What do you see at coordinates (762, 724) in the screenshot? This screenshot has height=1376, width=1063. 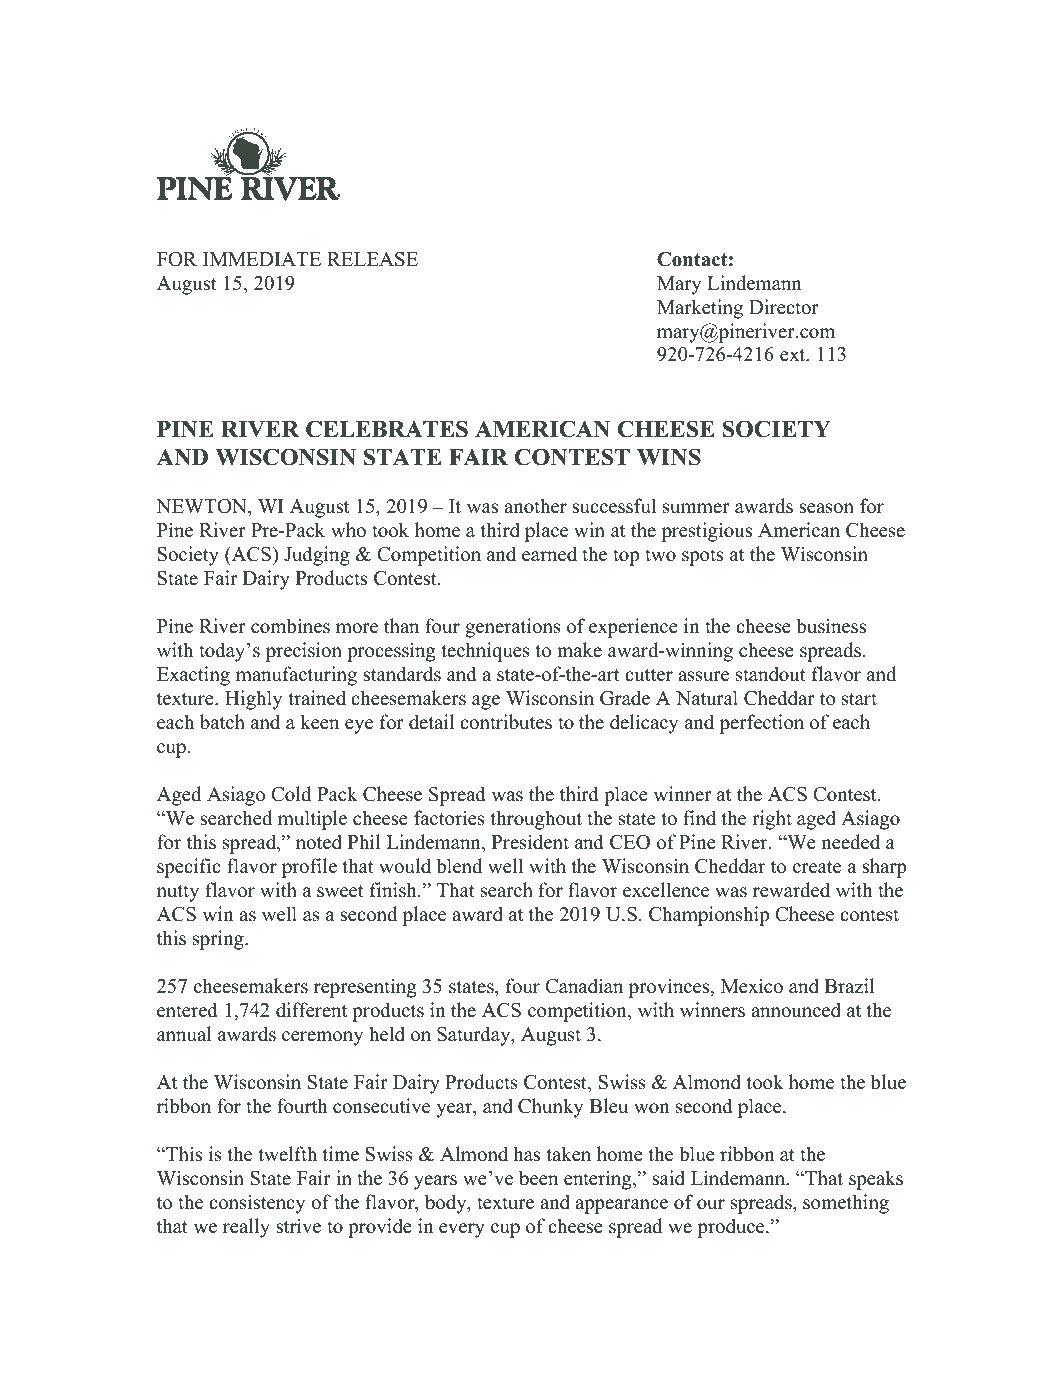 I see `perfection` at bounding box center [762, 724].
